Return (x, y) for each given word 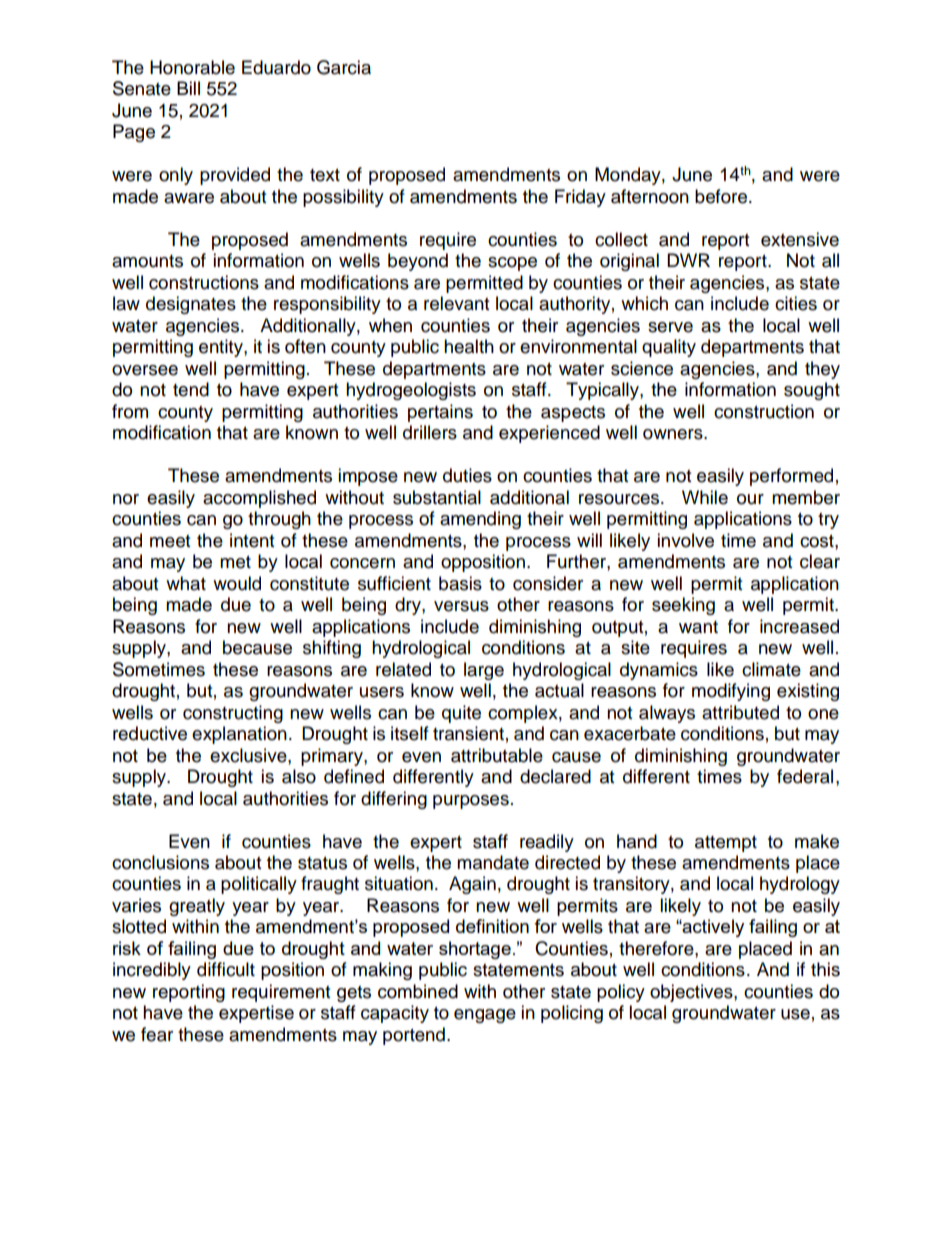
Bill (188, 88)
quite (461, 714)
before (722, 196)
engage (485, 1016)
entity (222, 348)
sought (812, 391)
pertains (440, 413)
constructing (233, 714)
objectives (692, 993)
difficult (226, 969)
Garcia (344, 67)
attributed (740, 712)
